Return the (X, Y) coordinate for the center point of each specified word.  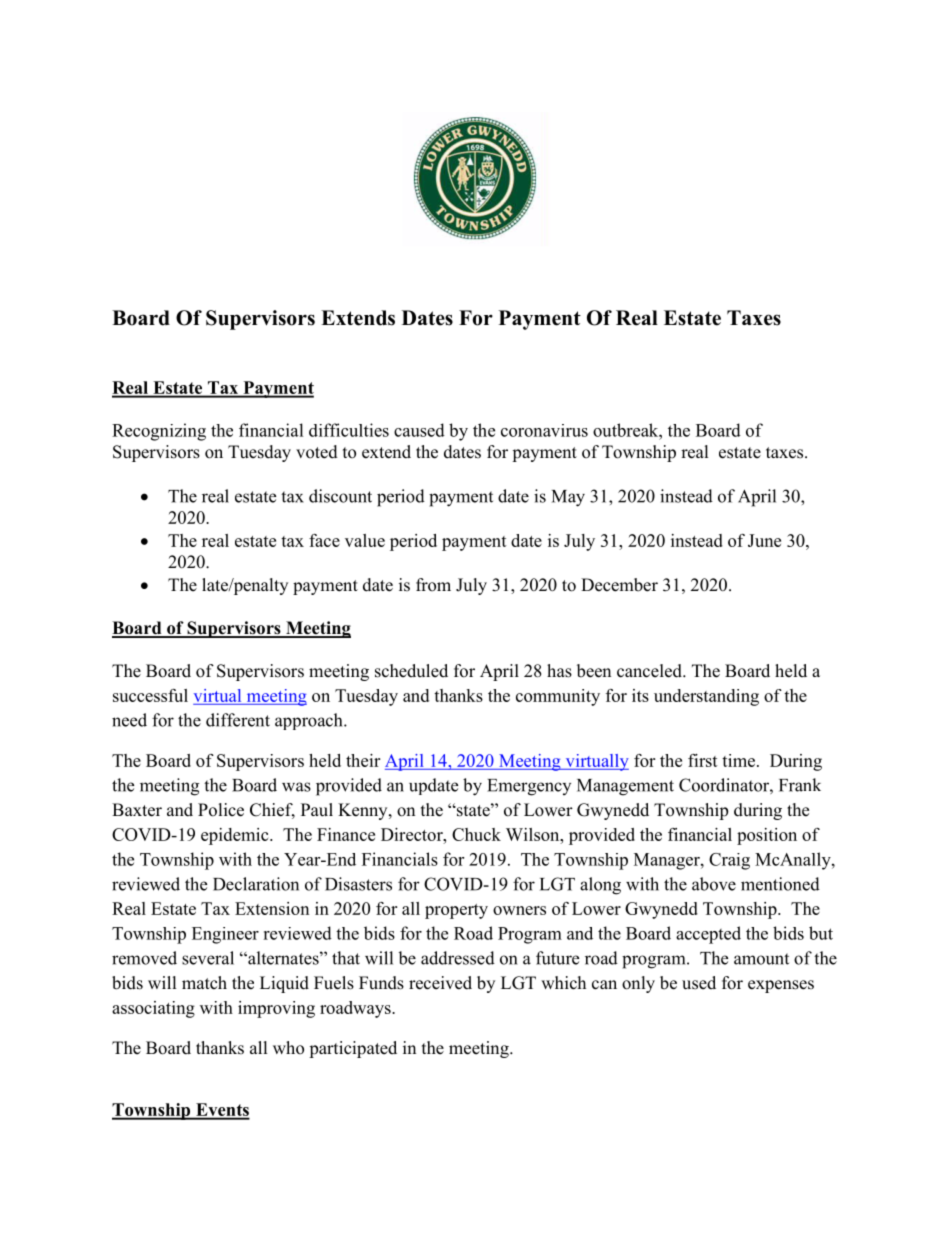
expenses (781, 986)
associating (153, 1009)
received (440, 983)
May (568, 498)
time (738, 760)
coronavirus (544, 430)
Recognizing (159, 432)
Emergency (529, 787)
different (238, 720)
